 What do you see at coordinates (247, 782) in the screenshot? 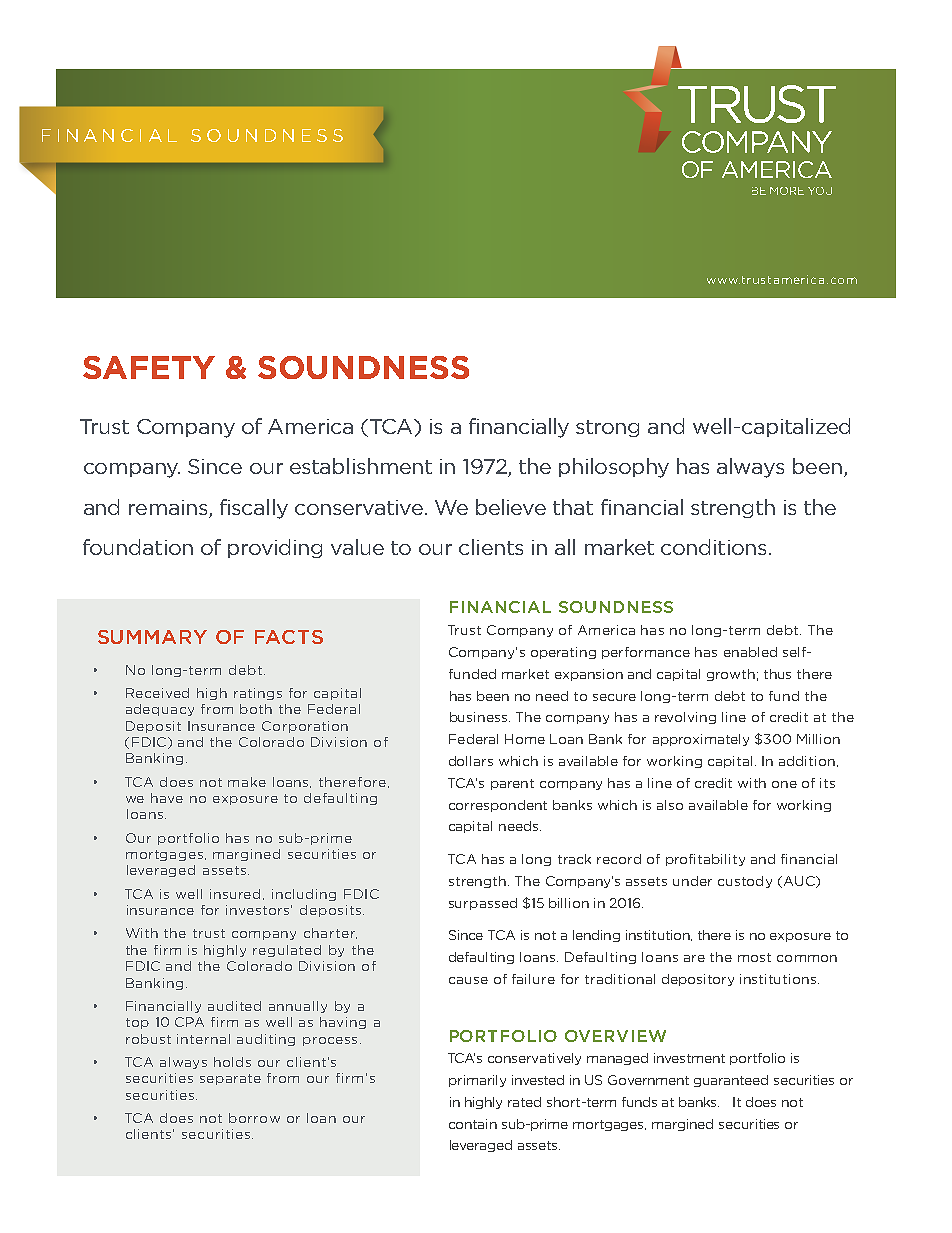
I see `make` at bounding box center [247, 782].
